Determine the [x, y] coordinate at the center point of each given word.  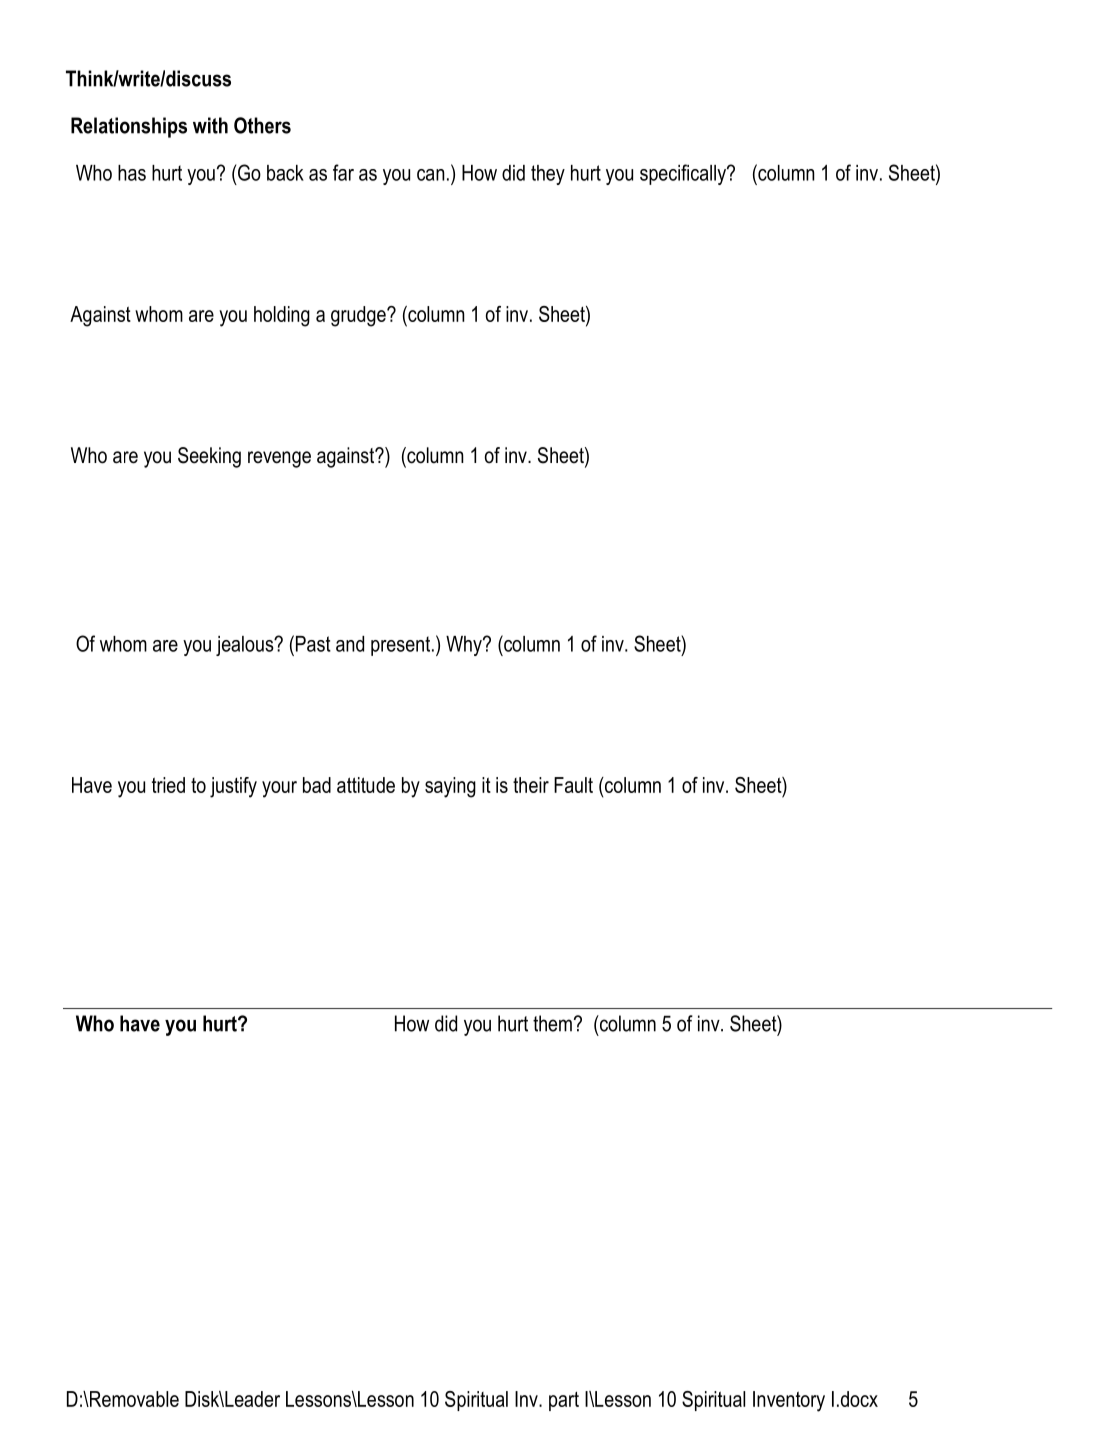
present [400, 646]
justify [233, 787]
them [552, 1023]
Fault [573, 785]
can [431, 175]
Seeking [209, 457]
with [210, 125]
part [564, 1401]
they [548, 175]
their [531, 785]
